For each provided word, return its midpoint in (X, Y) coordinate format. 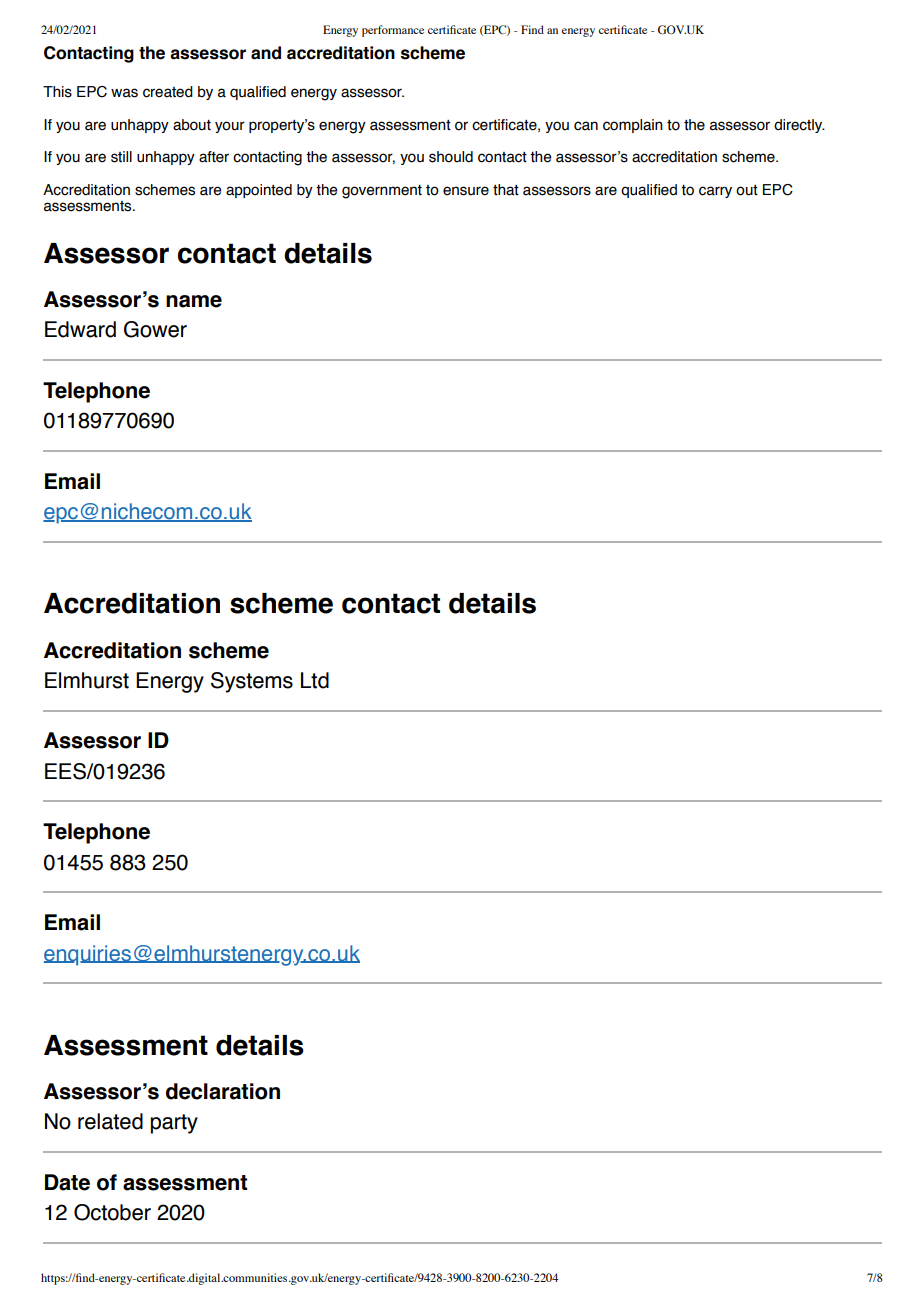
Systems (252, 682)
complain (633, 126)
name (194, 301)
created (168, 92)
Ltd (315, 680)
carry (715, 192)
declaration (223, 1091)
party (174, 1124)
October (112, 1212)
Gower (155, 329)
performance (393, 31)
